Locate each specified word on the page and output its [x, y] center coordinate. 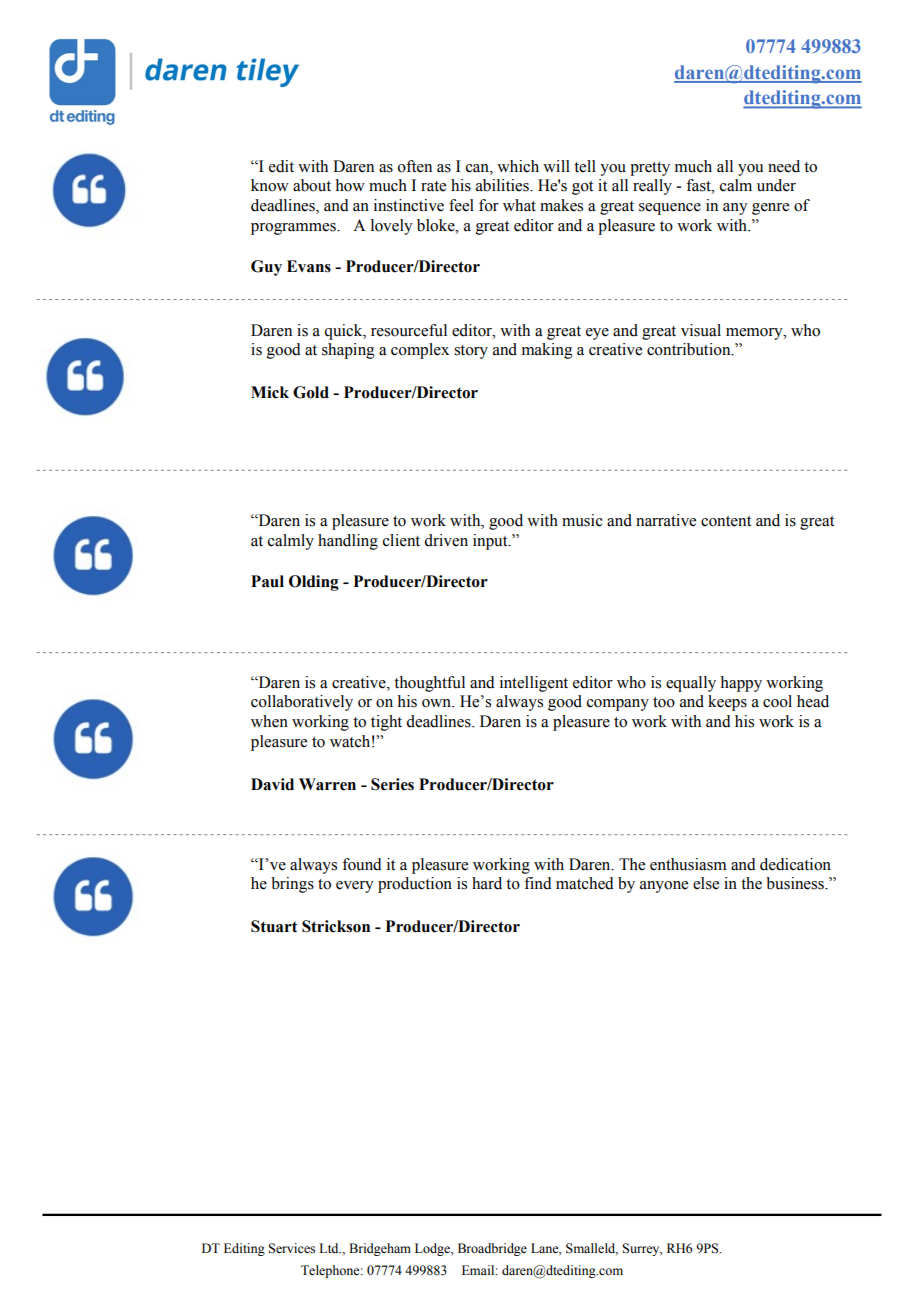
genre [770, 209]
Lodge [433, 1249]
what [519, 205]
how [350, 185]
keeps [727, 703]
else [706, 883]
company [618, 705]
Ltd [330, 1248]
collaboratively [302, 703]
